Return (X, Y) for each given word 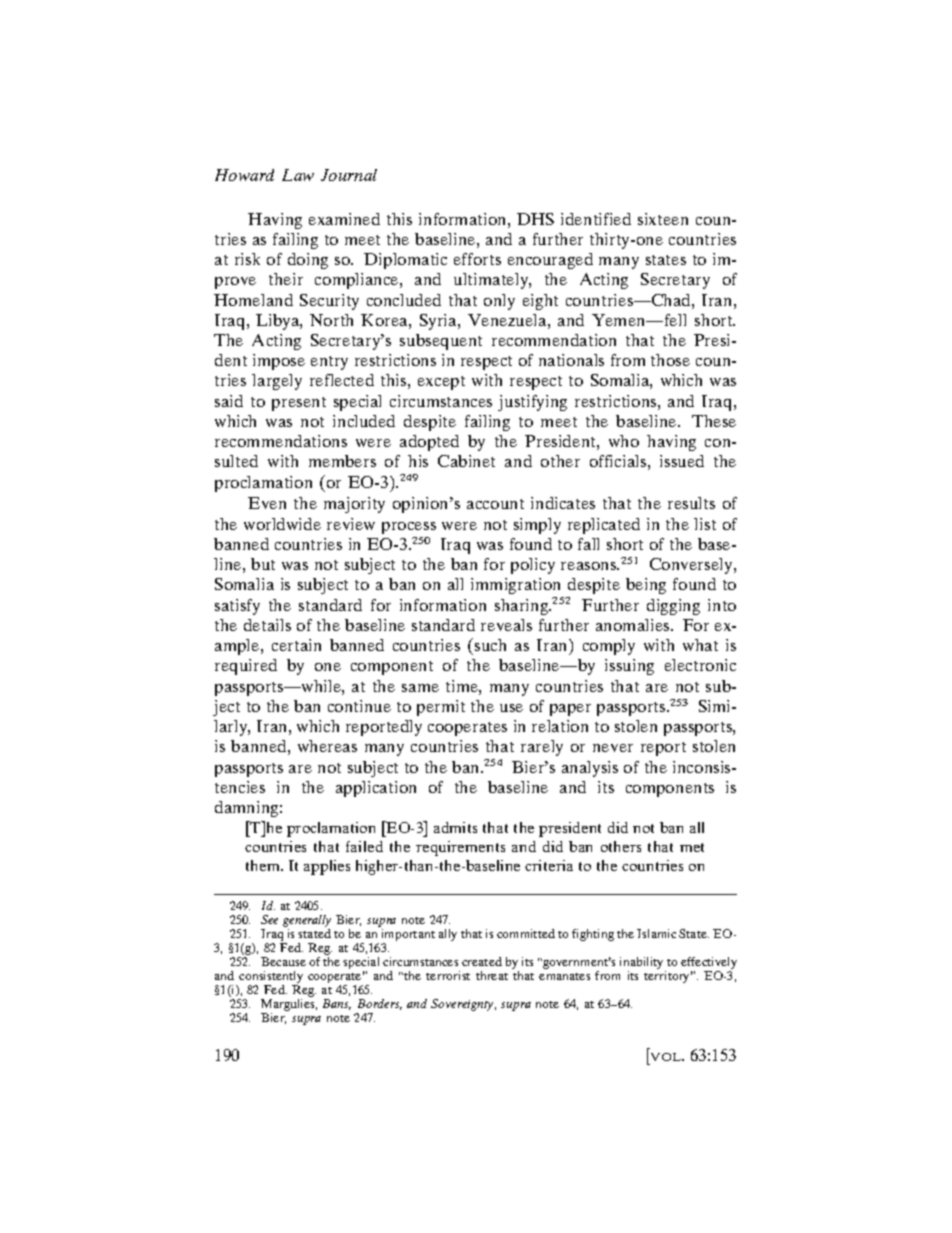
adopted (429, 443)
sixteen (663, 219)
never (613, 748)
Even (267, 503)
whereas (327, 746)
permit (441, 708)
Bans (337, 1004)
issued (682, 461)
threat (492, 975)
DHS (535, 219)
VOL (667, 1057)
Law (298, 175)
